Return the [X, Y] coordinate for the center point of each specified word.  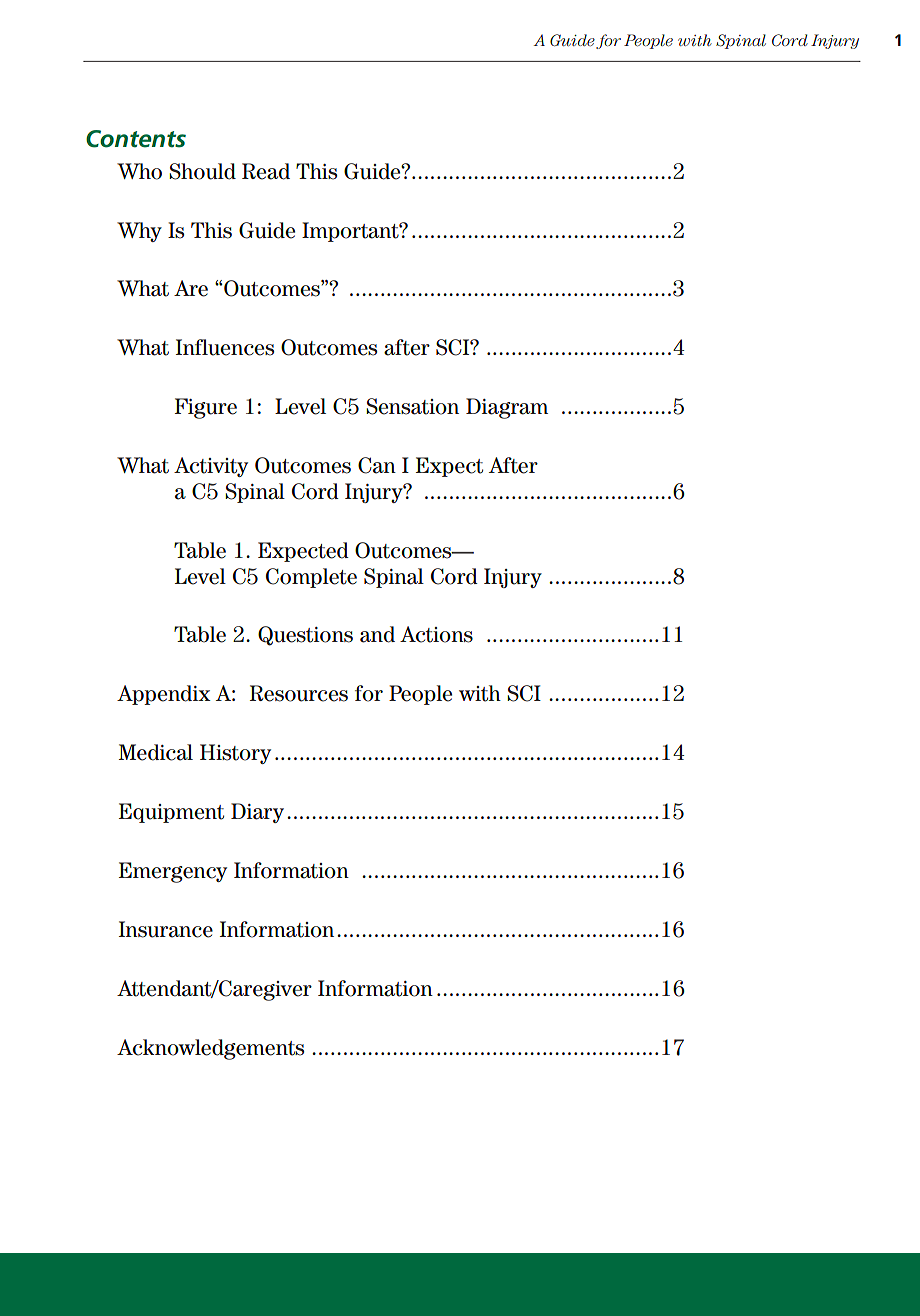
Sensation [412, 406]
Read [266, 171]
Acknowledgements [210, 1049]
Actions [436, 634]
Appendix [164, 695]
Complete [311, 578]
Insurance [166, 929]
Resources [299, 693]
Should [202, 171]
